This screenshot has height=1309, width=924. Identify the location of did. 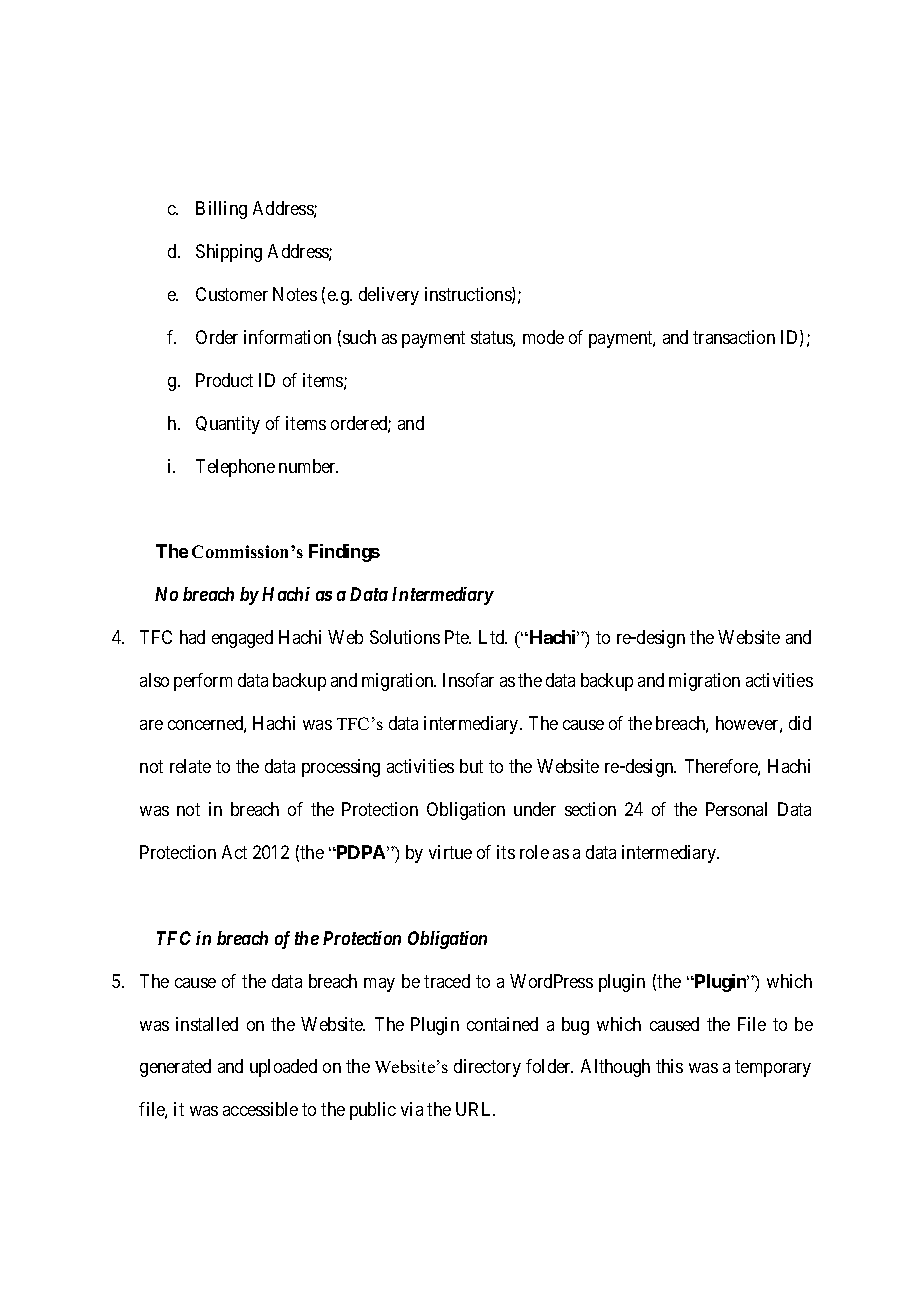
(800, 723).
